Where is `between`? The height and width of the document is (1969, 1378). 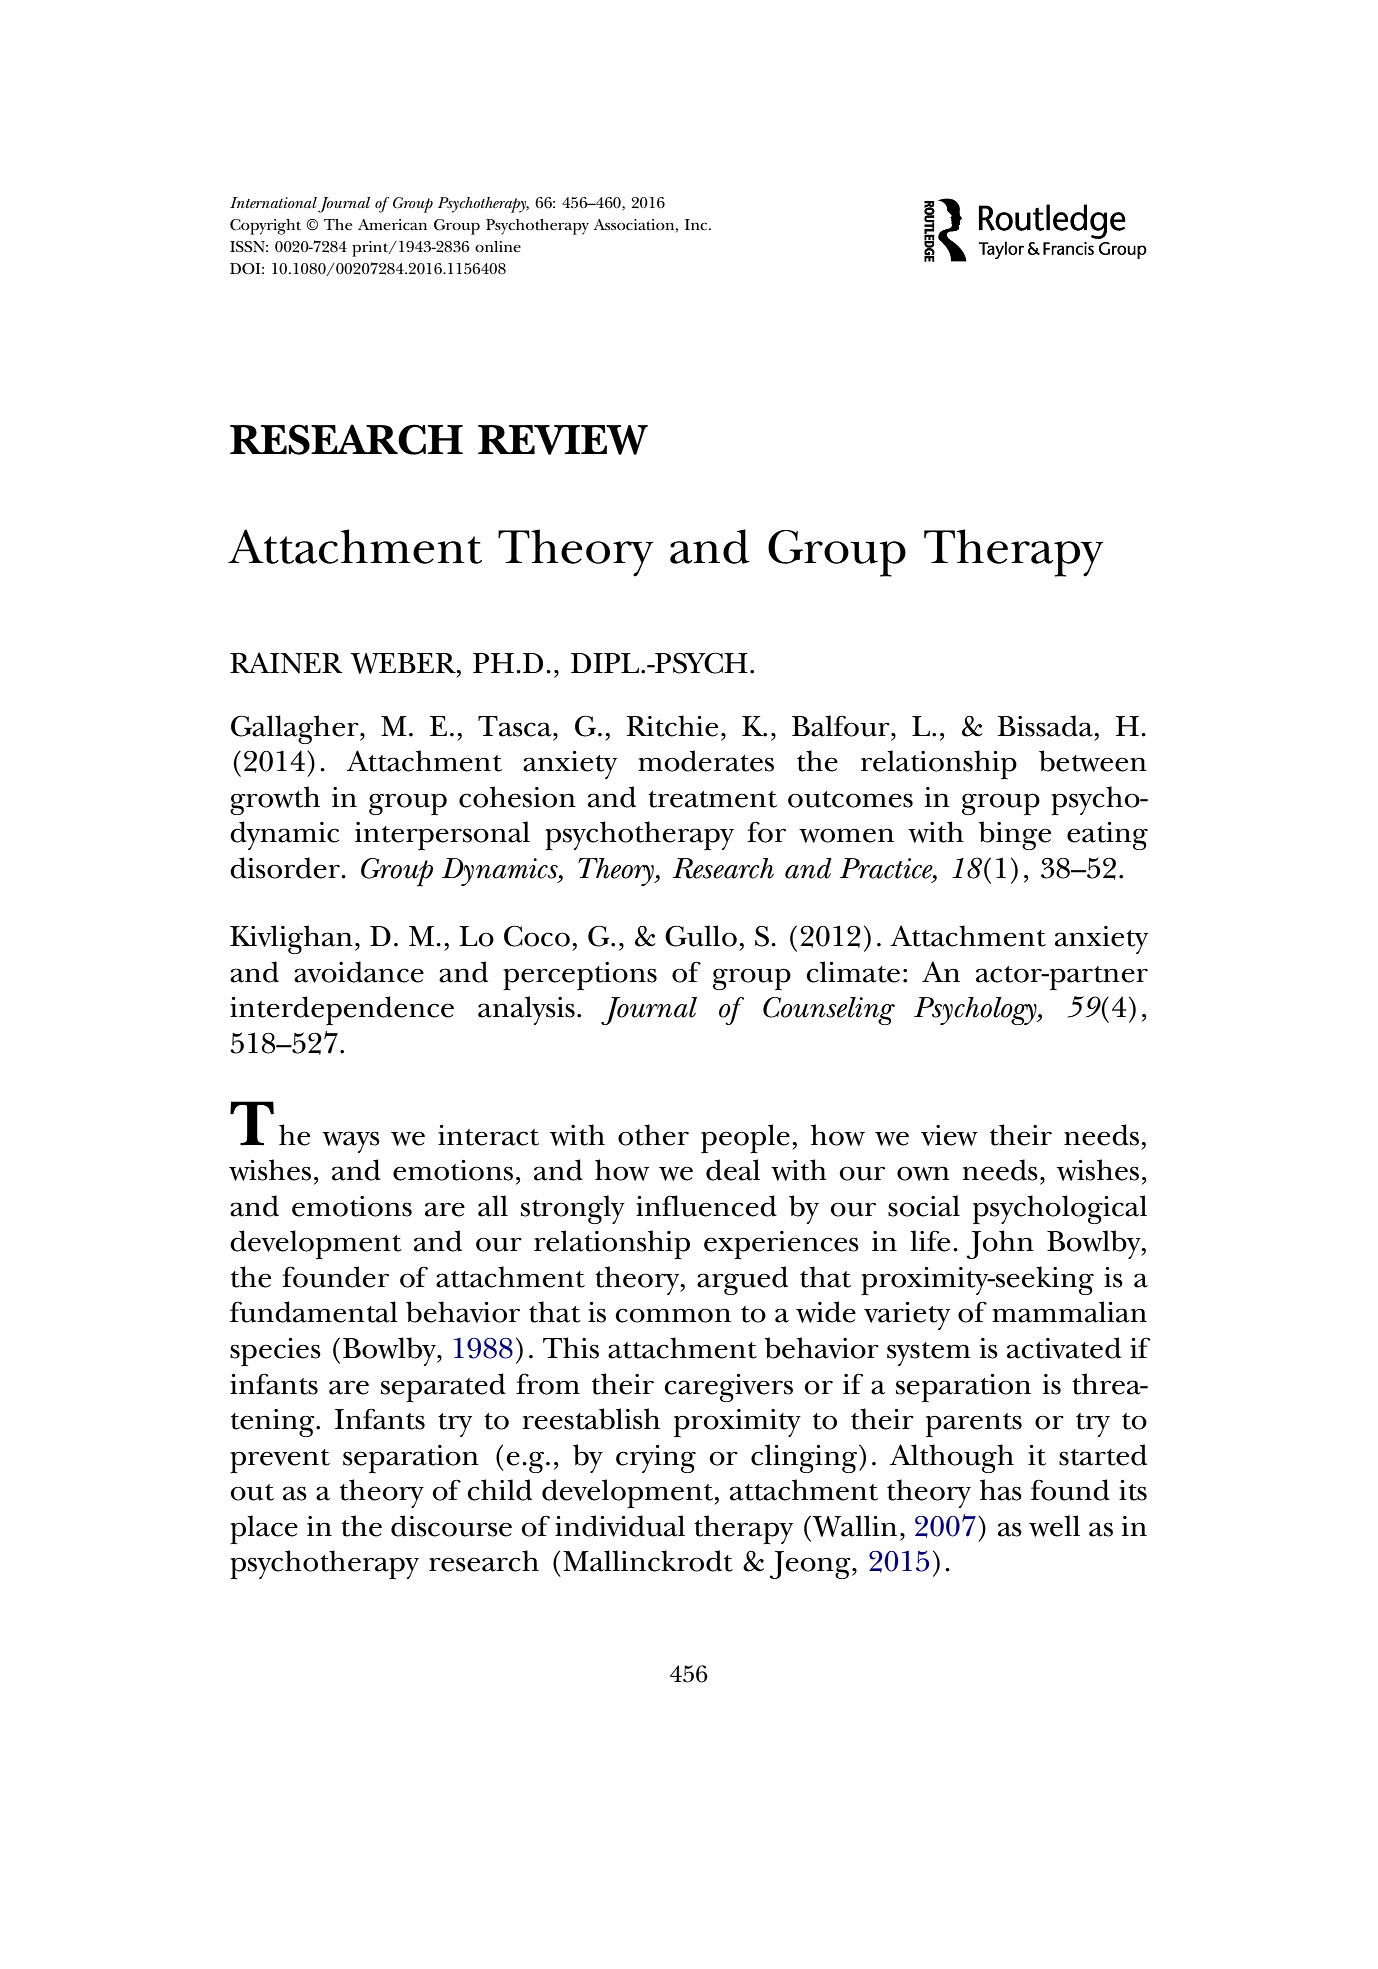 between is located at coordinates (1093, 761).
